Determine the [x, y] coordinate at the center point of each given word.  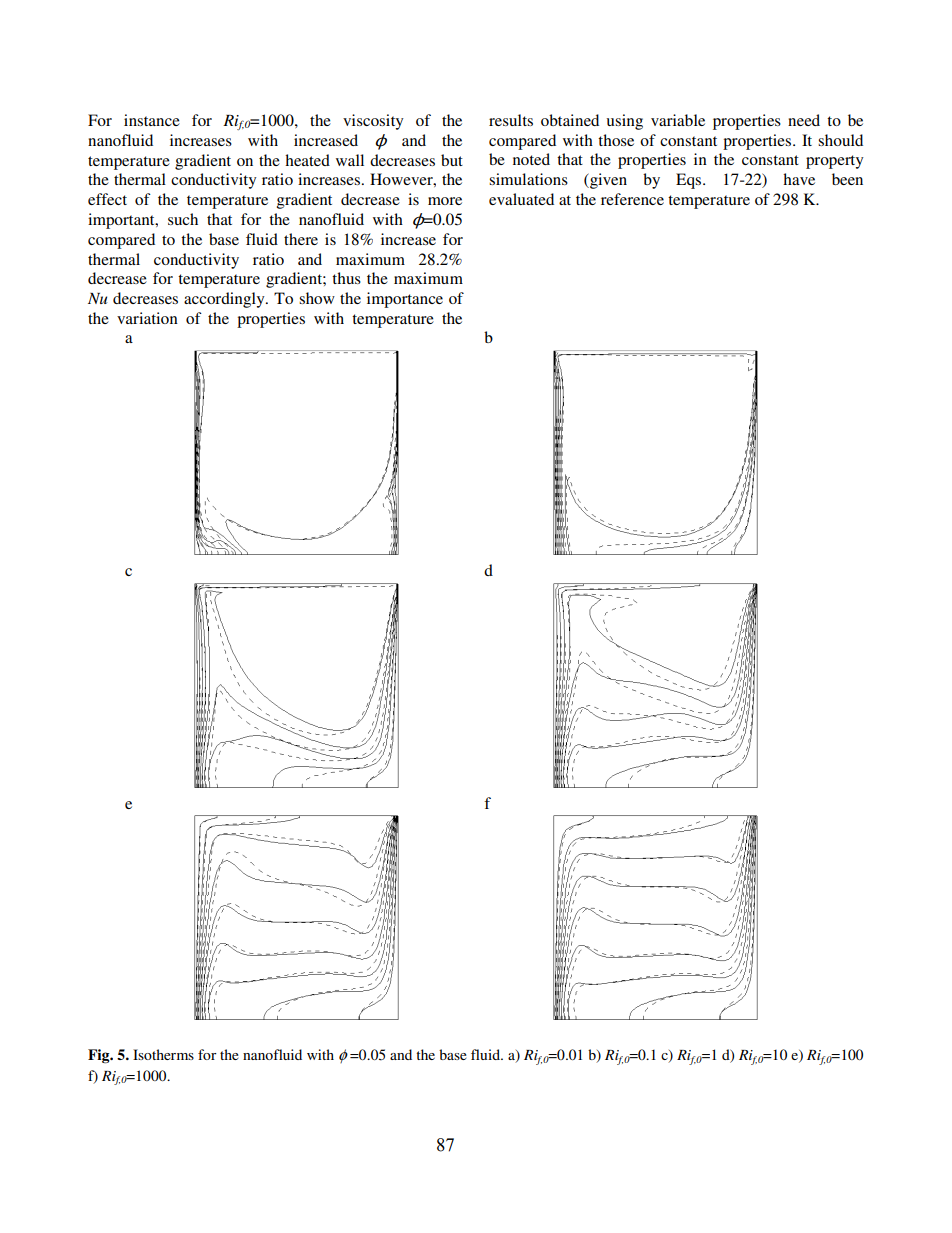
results [511, 120]
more [445, 201]
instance [152, 120]
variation [147, 318]
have [799, 179]
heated [307, 160]
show [317, 298]
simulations [528, 179]
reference [632, 199]
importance [405, 300]
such [183, 219]
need [804, 120]
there [301, 239]
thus [346, 278]
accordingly [225, 300]
